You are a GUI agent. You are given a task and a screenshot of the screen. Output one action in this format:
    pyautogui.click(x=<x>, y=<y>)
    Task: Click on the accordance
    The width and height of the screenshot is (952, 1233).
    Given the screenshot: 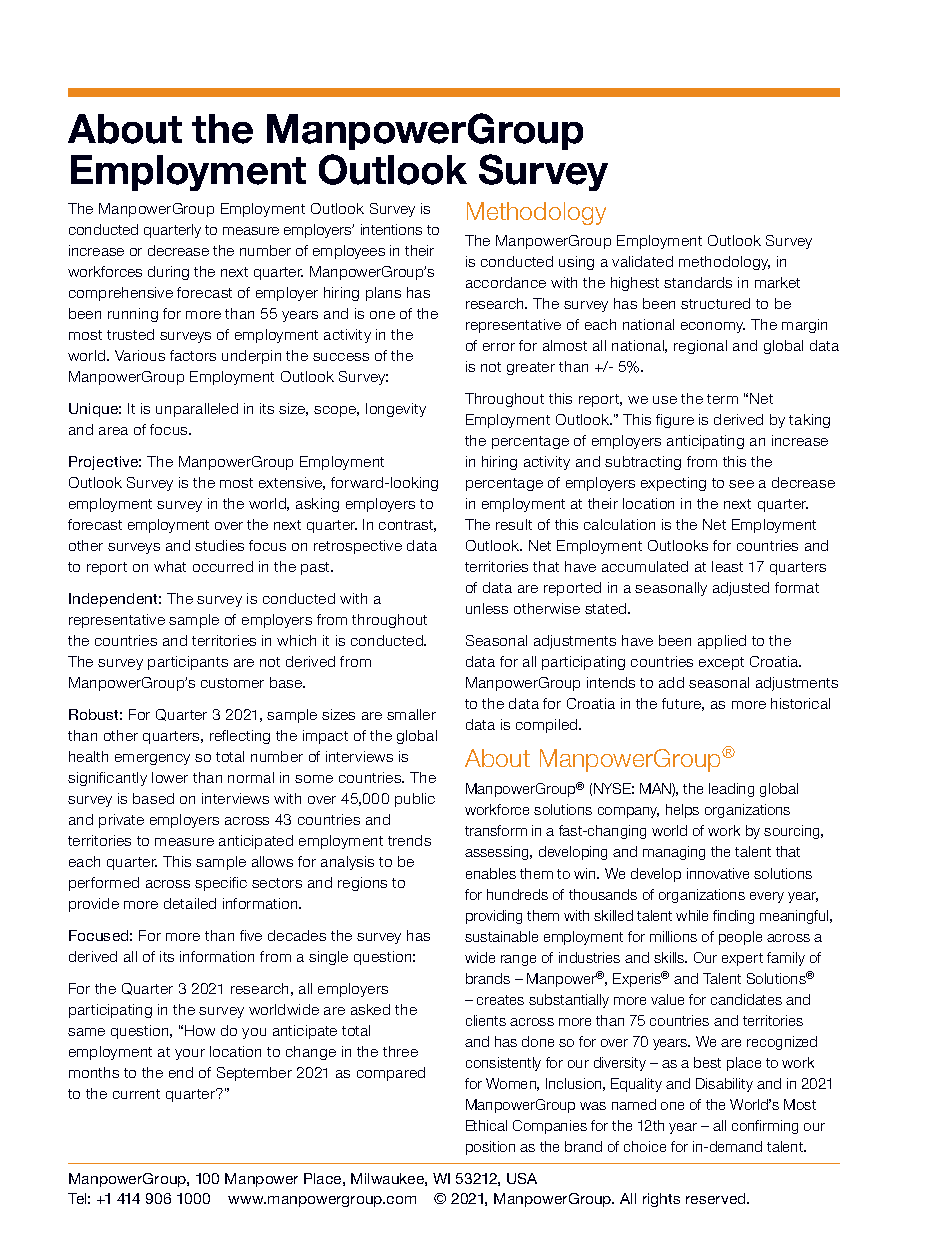 What is the action you would take?
    pyautogui.click(x=506, y=282)
